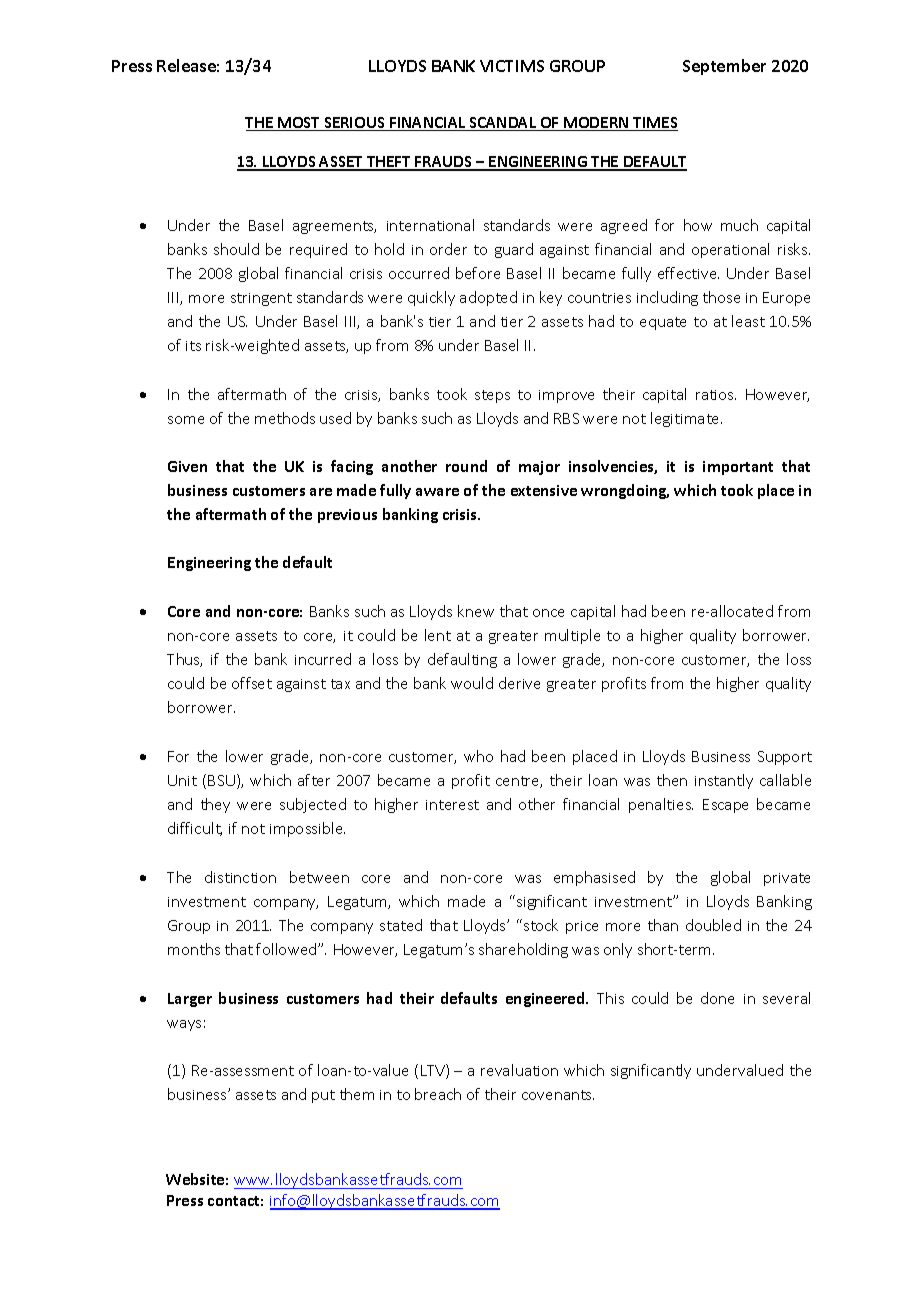 This page has width=924, height=1308. What do you see at coordinates (503, 124) in the page?
I see `SCANDAL` at bounding box center [503, 124].
